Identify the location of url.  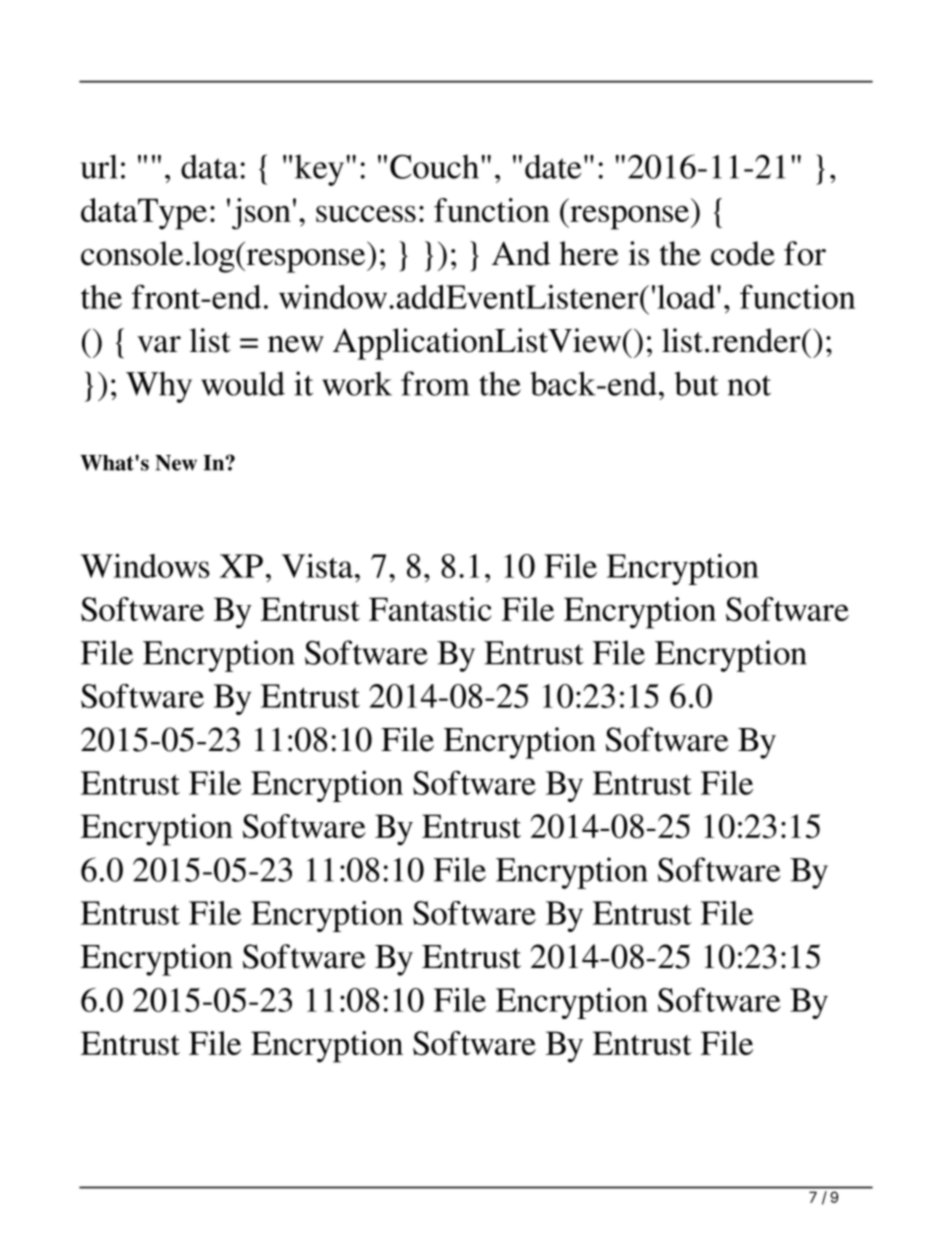
(99, 166).
